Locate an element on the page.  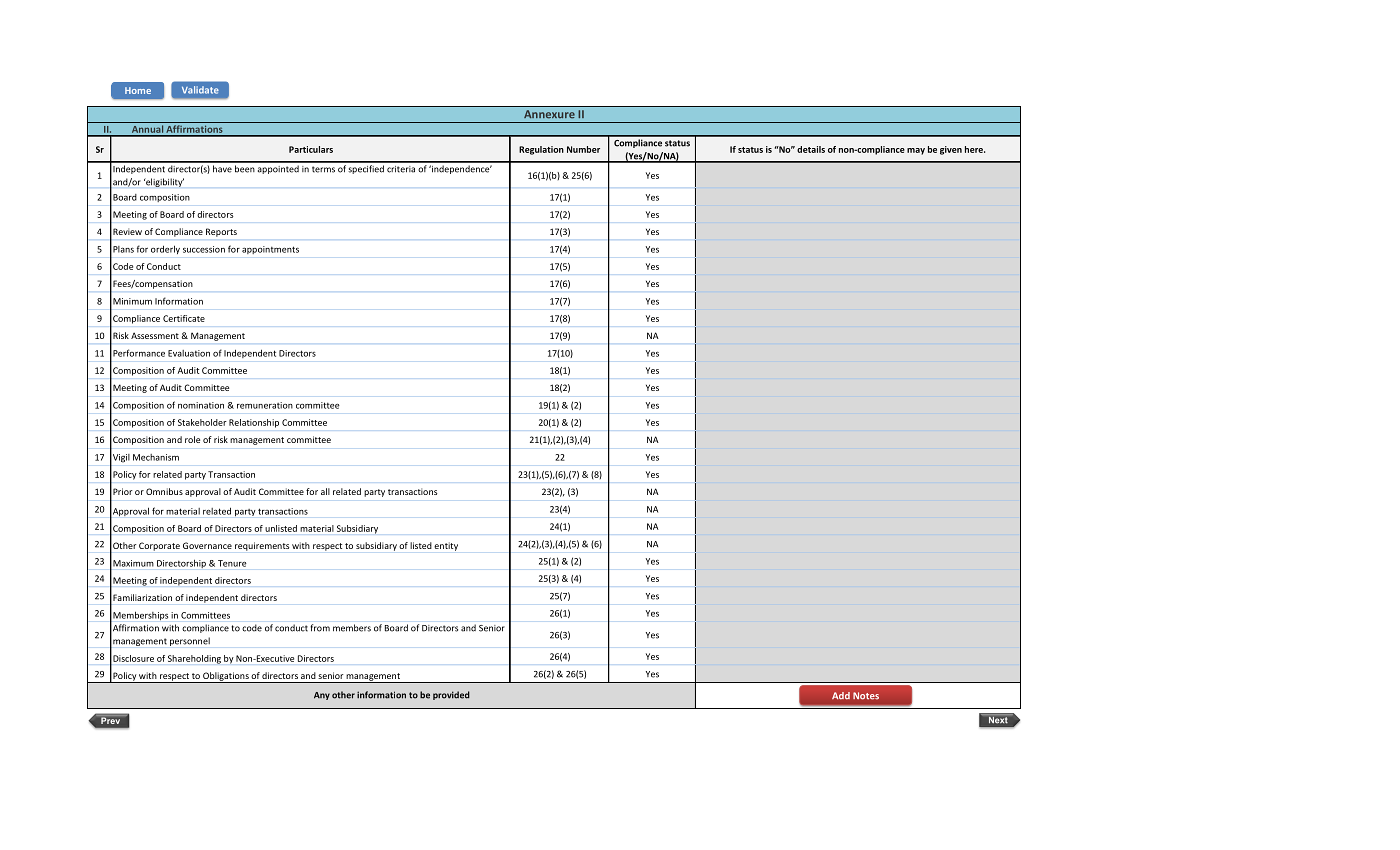
provided is located at coordinates (451, 695).
